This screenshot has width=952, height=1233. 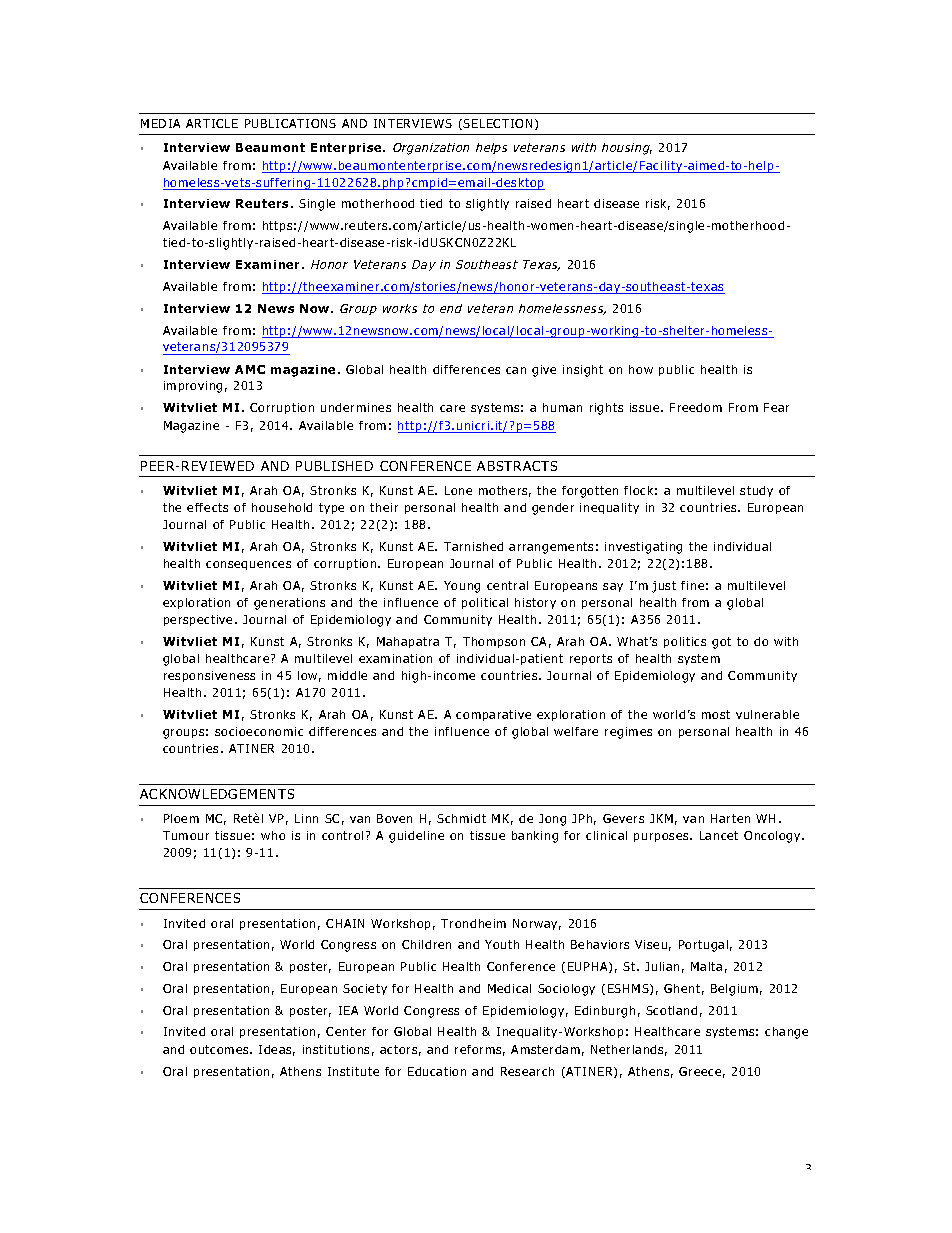 What do you see at coordinates (671, 1010) in the screenshot?
I see `Scotland` at bounding box center [671, 1010].
